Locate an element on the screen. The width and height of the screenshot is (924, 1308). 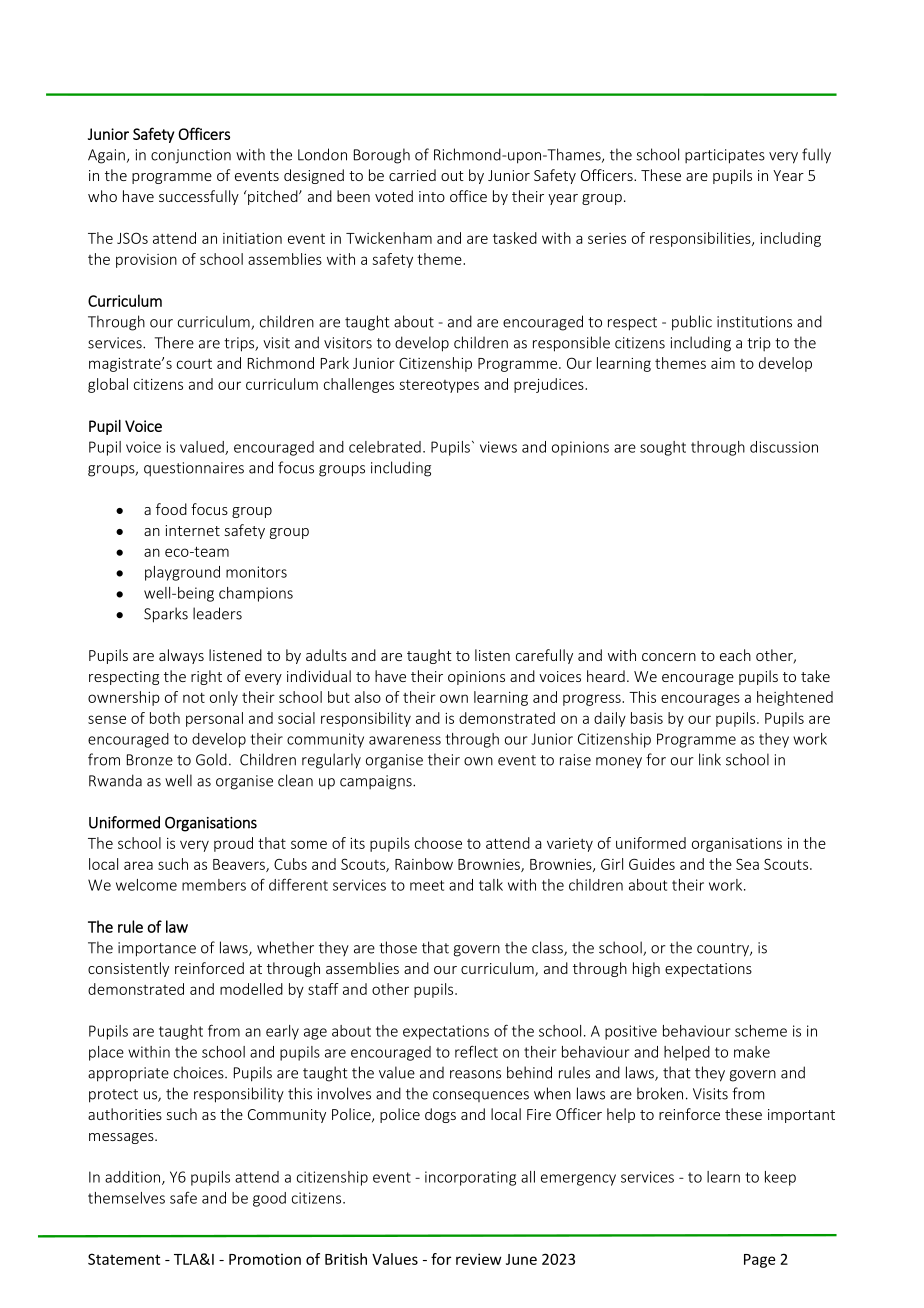
themselves is located at coordinates (126, 1198).
